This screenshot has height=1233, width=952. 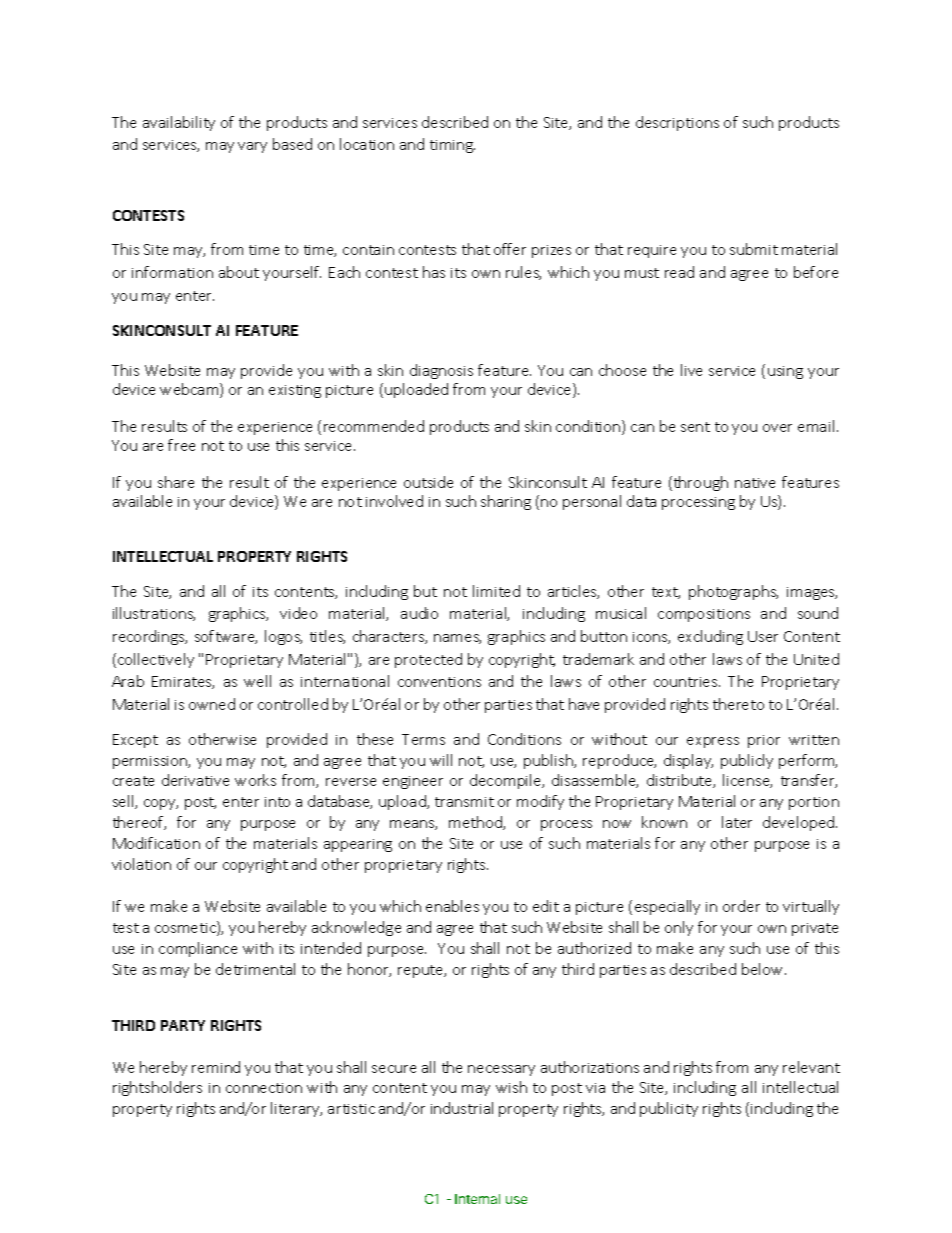 What do you see at coordinates (441, 371) in the screenshot?
I see `diagnosis` at bounding box center [441, 371].
